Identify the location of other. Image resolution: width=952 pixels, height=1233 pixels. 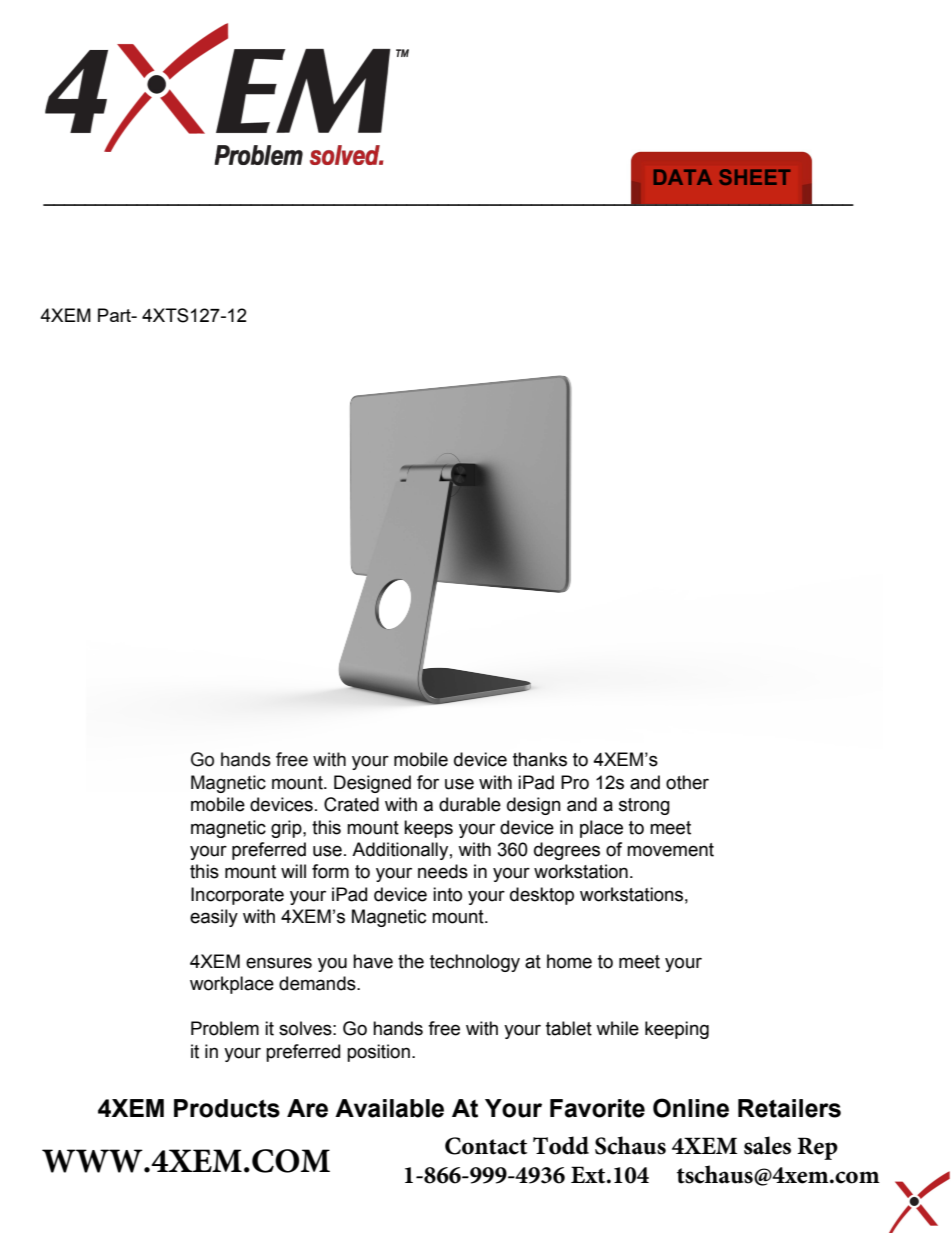
(687, 782).
